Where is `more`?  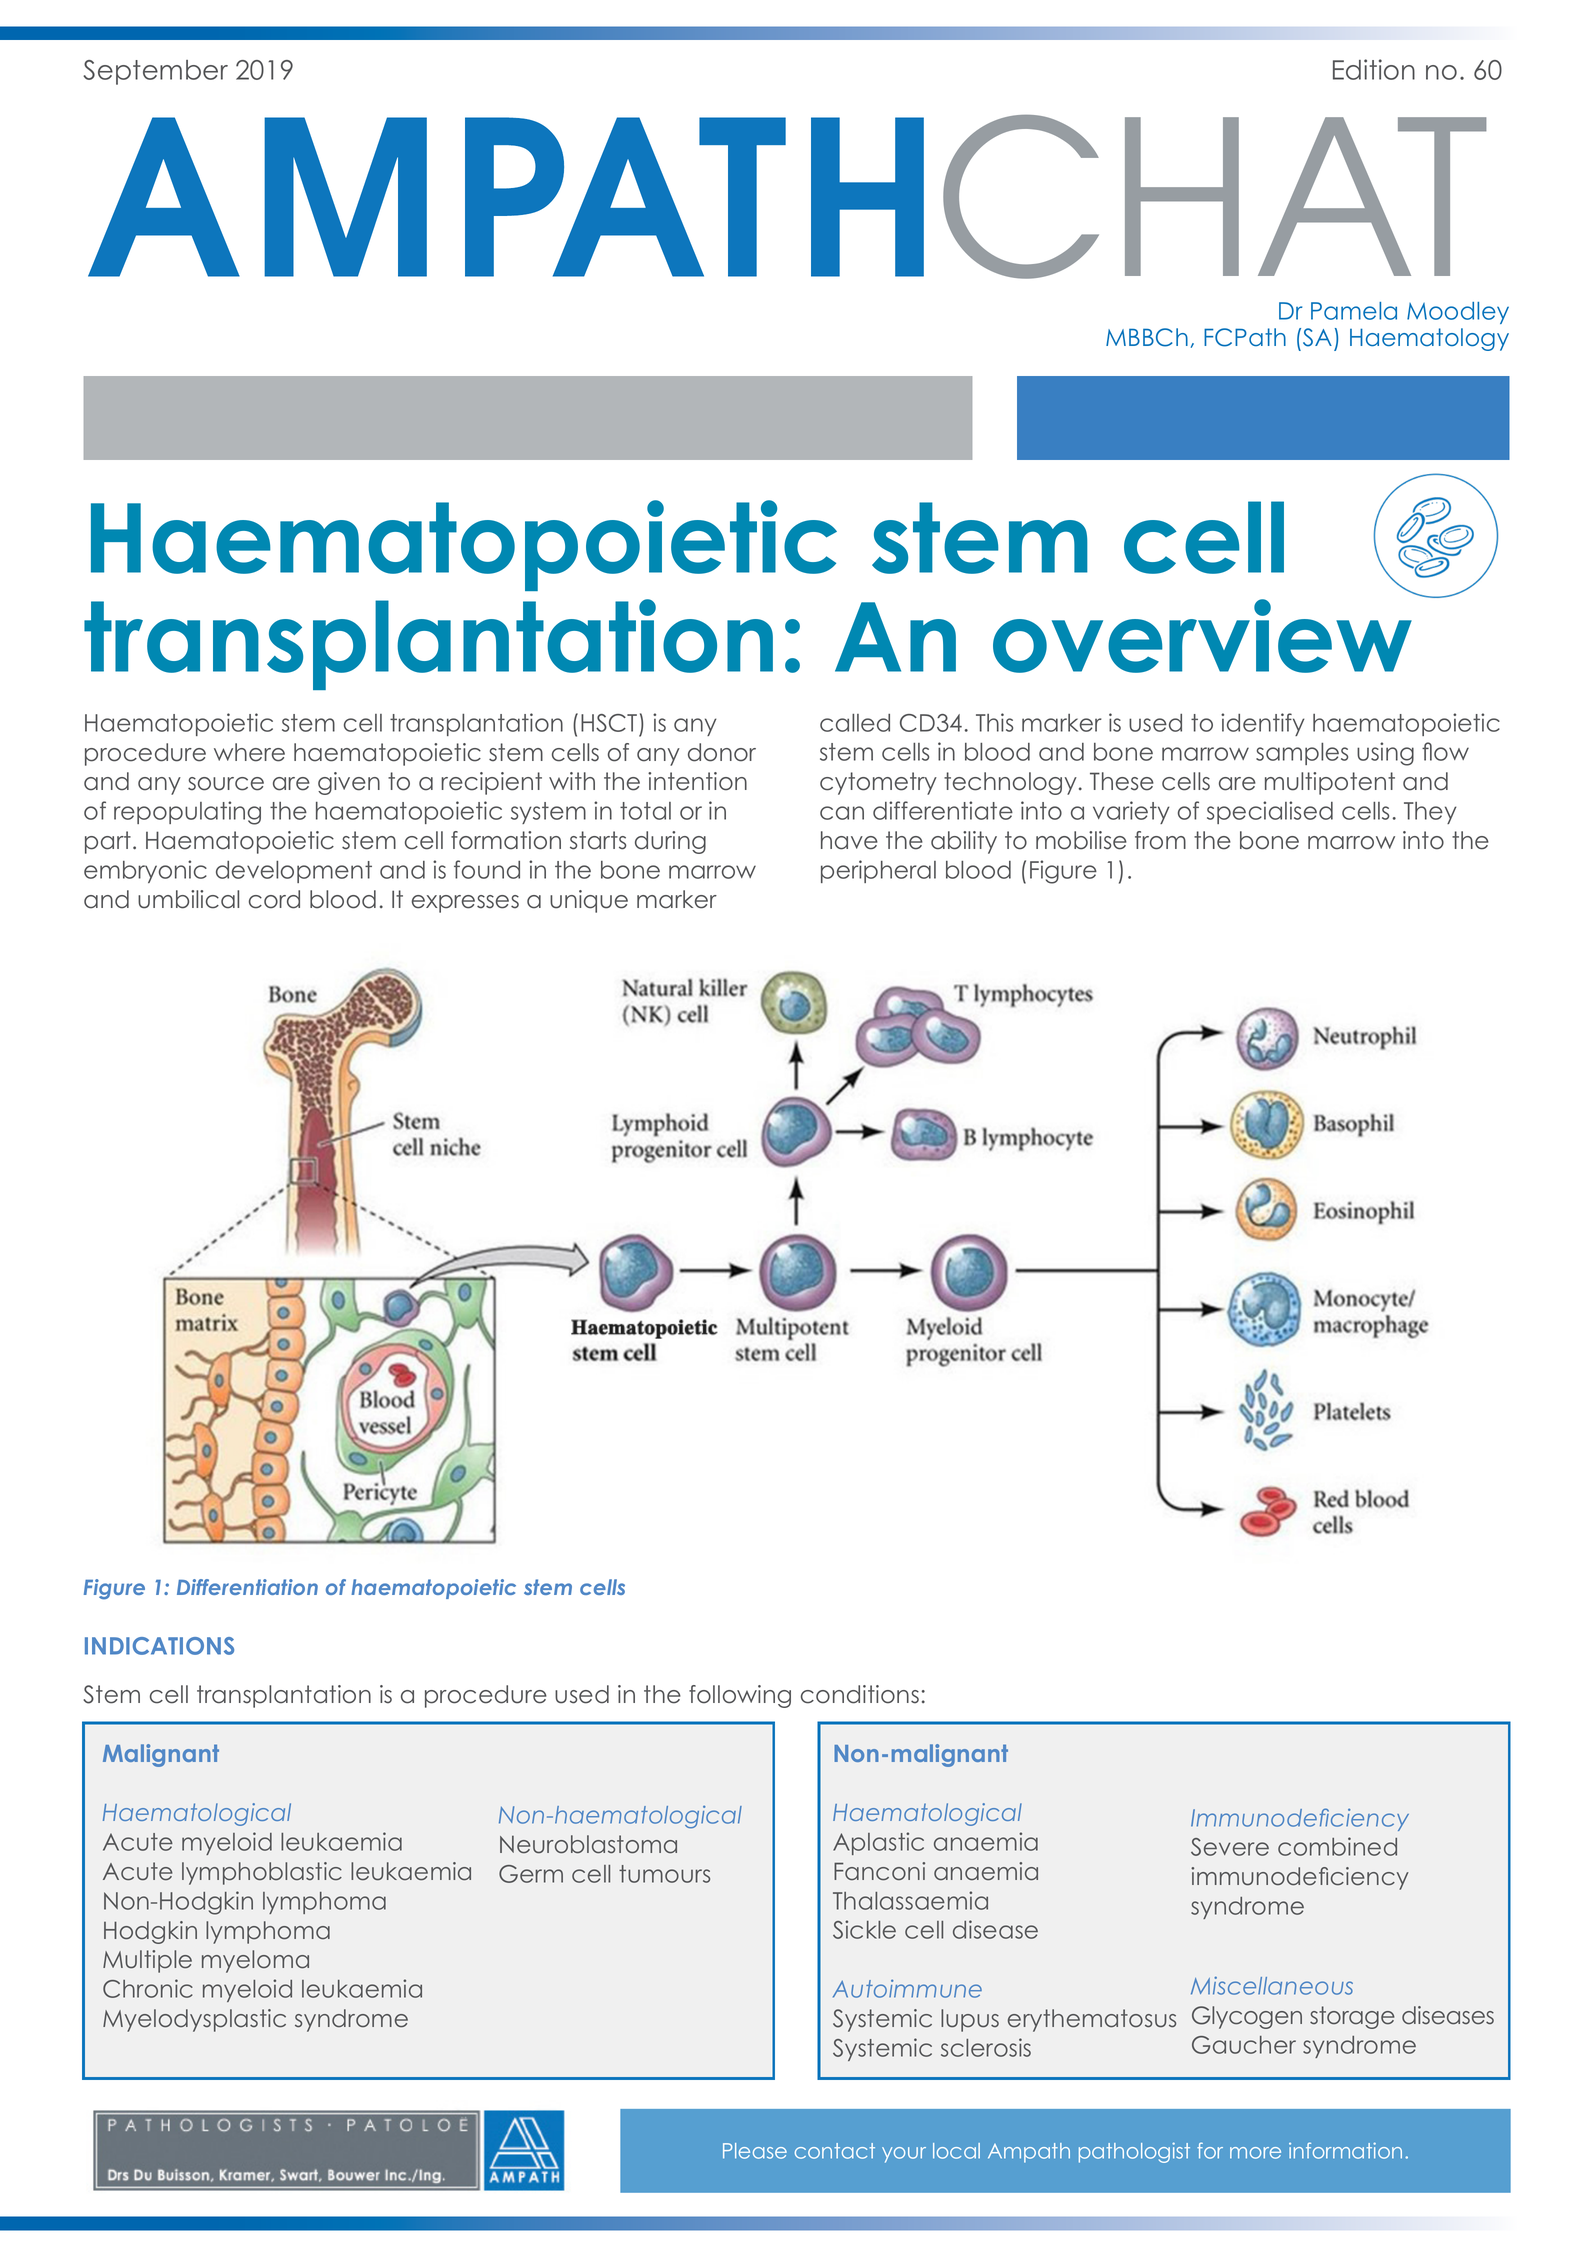 more is located at coordinates (1255, 2153).
